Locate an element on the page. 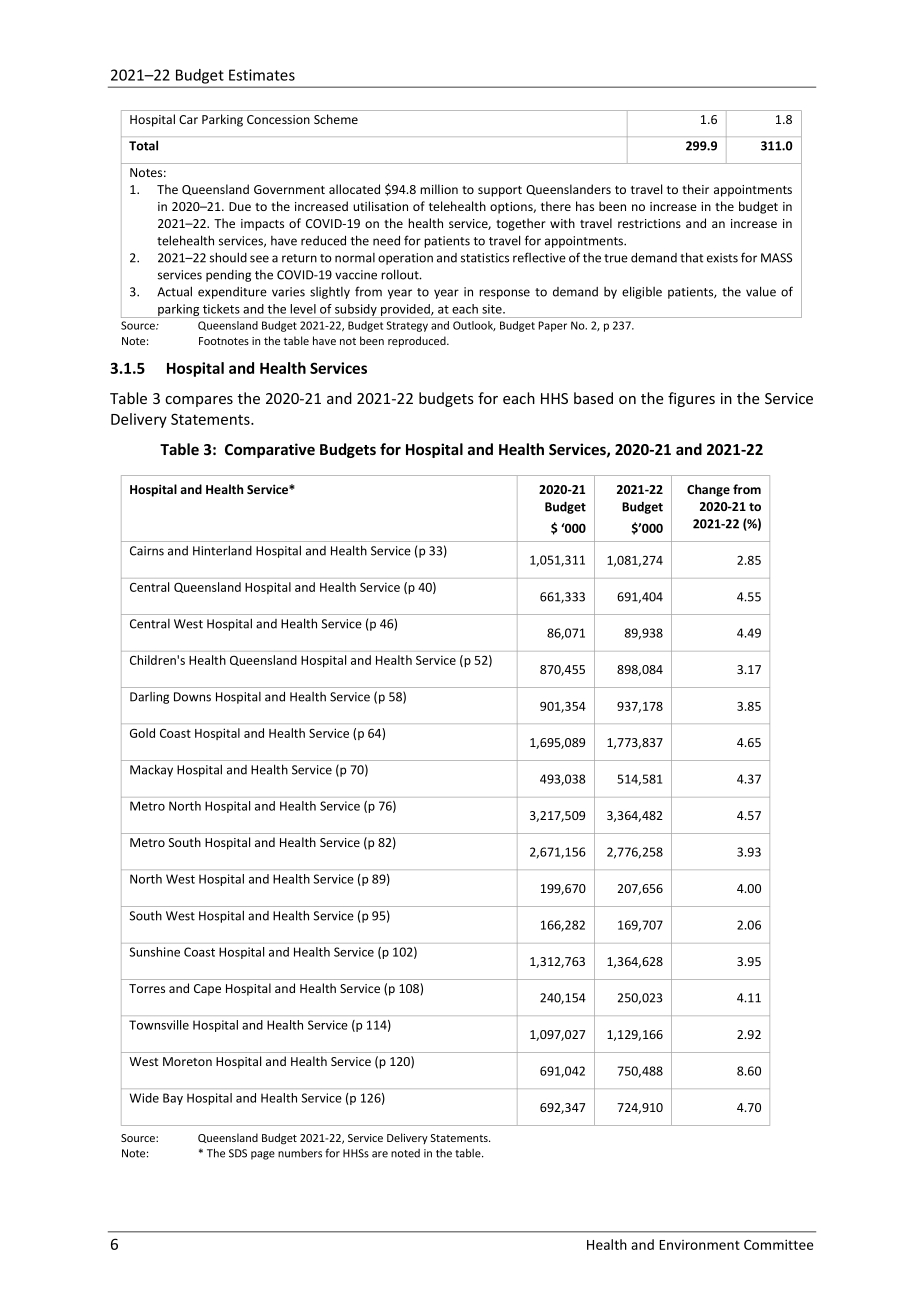  their is located at coordinates (695, 189).
